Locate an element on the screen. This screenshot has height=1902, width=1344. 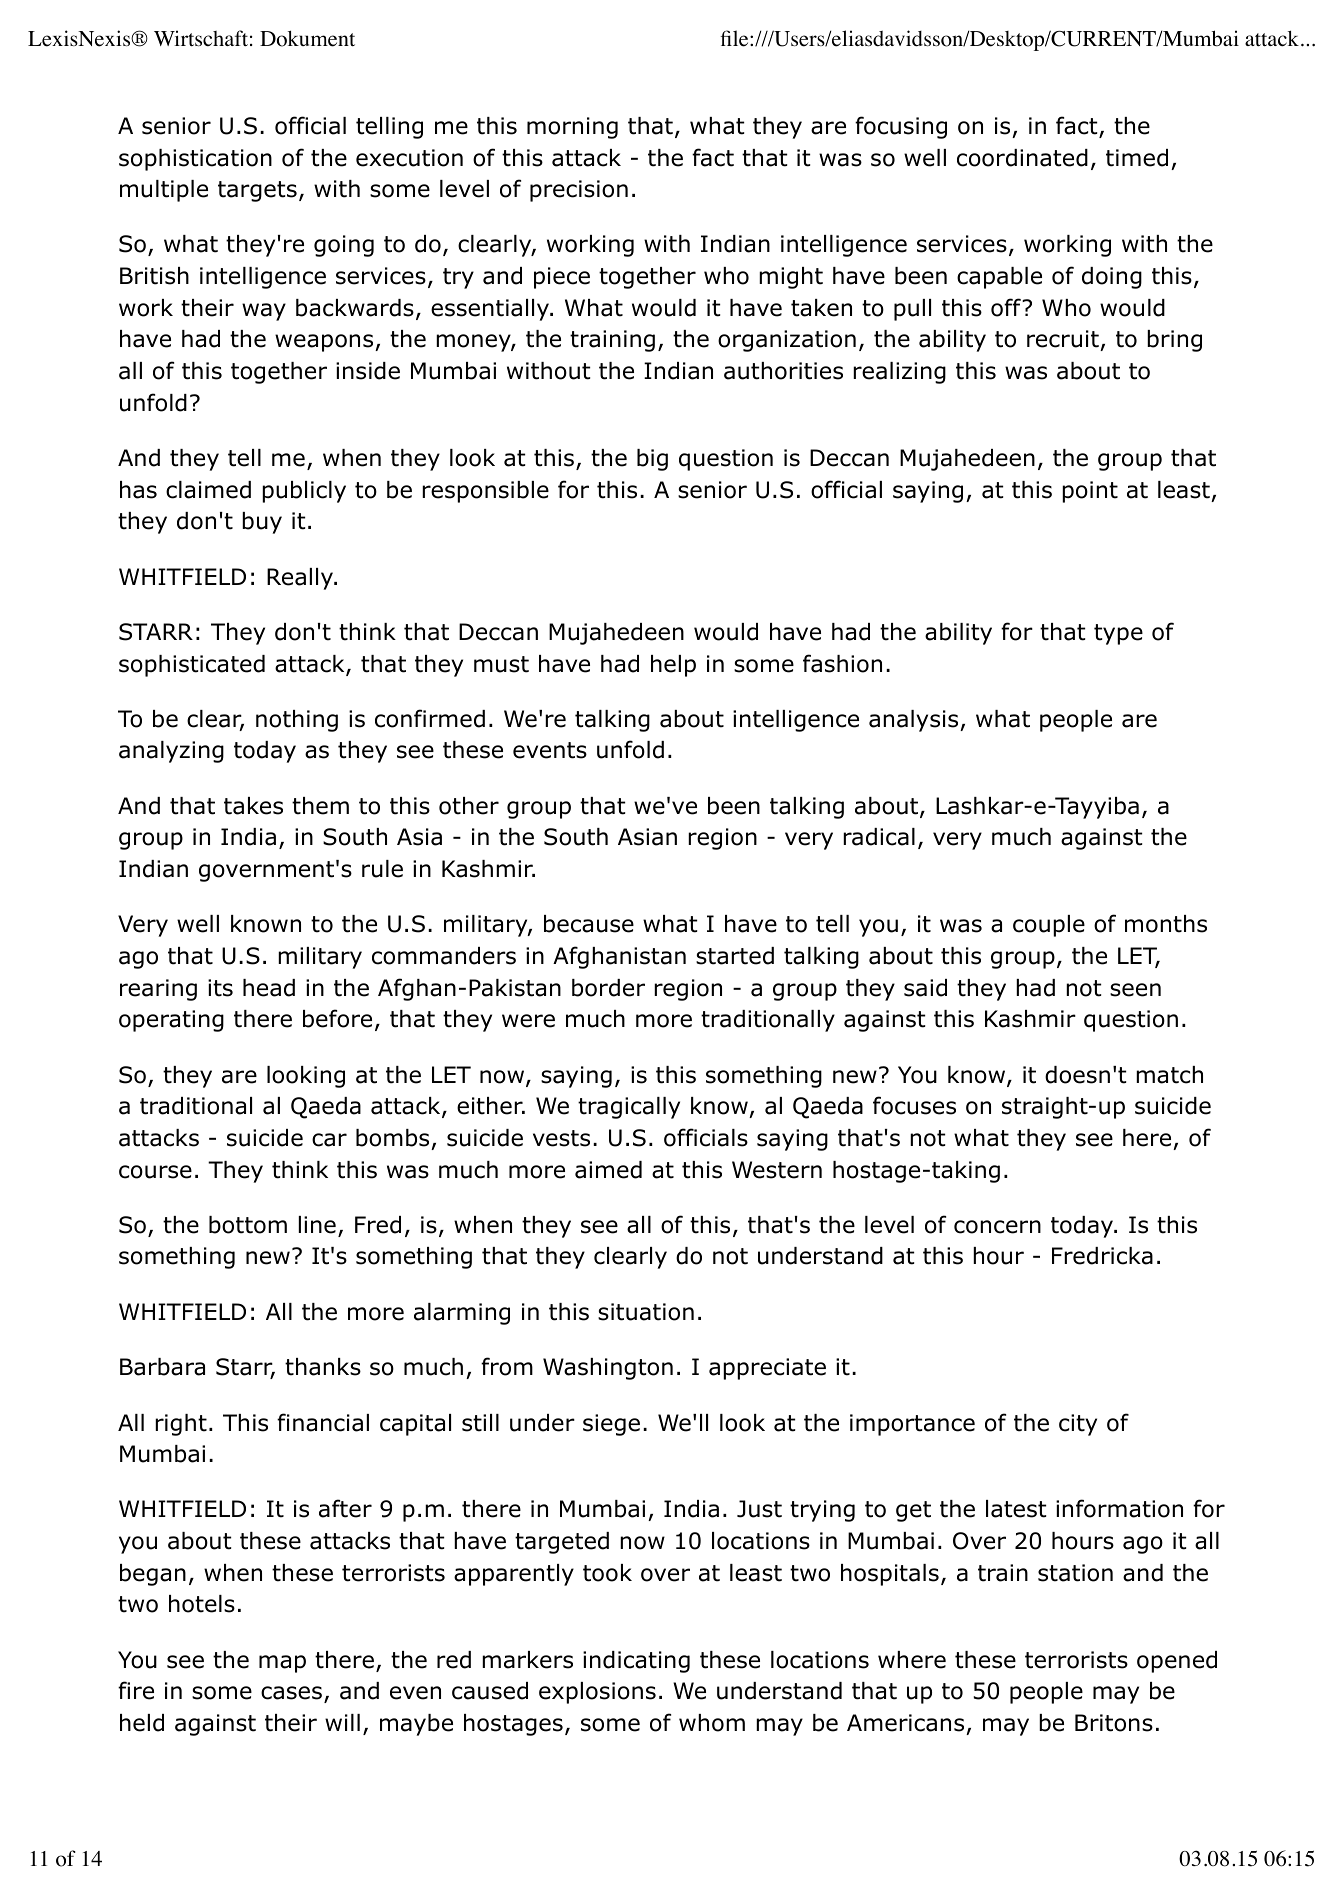
because is located at coordinates (589, 924).
